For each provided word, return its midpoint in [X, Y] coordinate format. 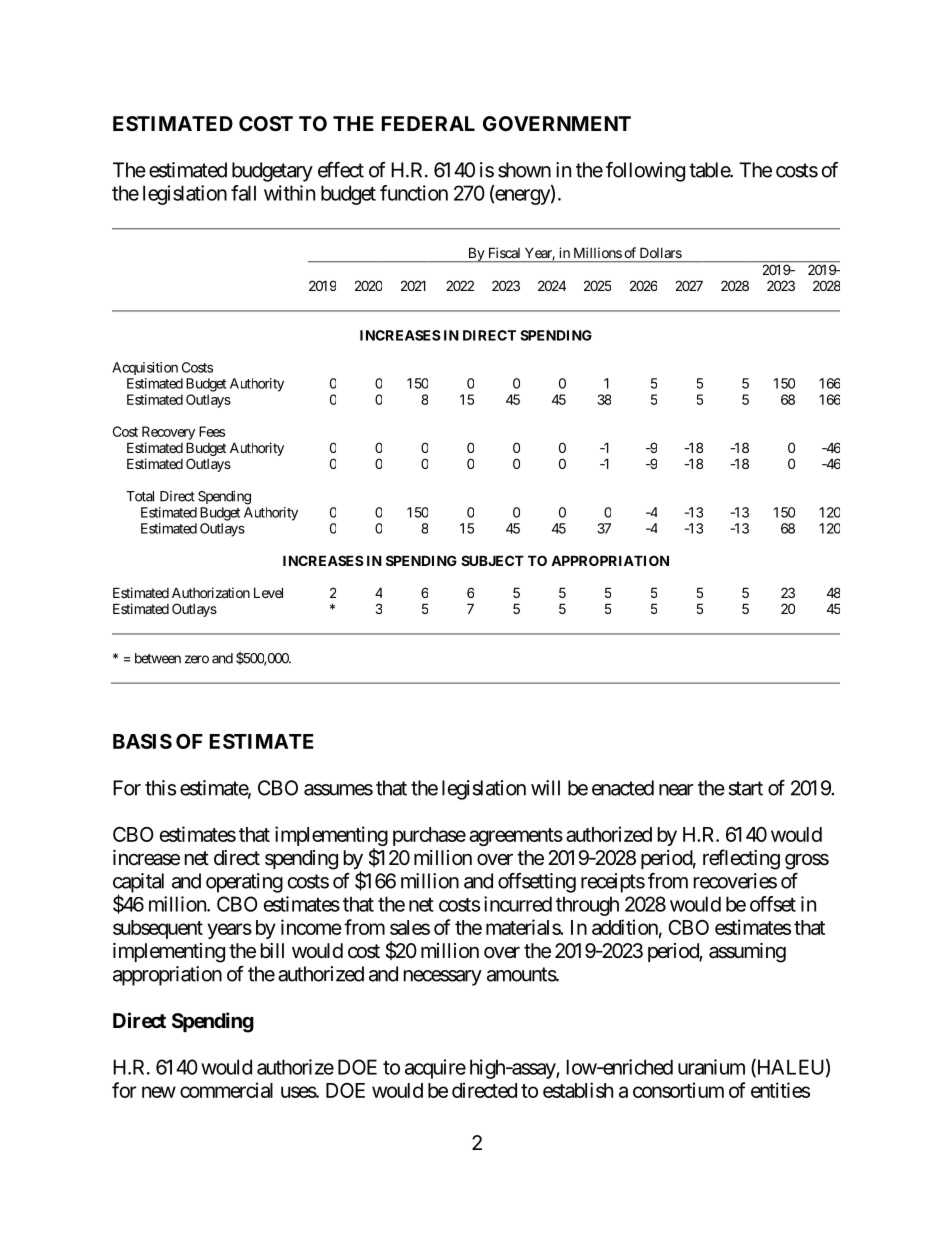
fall [243, 193]
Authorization [211, 592]
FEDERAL [428, 123]
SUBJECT [492, 560]
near [676, 790]
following [645, 172]
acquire [435, 1069]
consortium [678, 1090]
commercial [226, 1090]
